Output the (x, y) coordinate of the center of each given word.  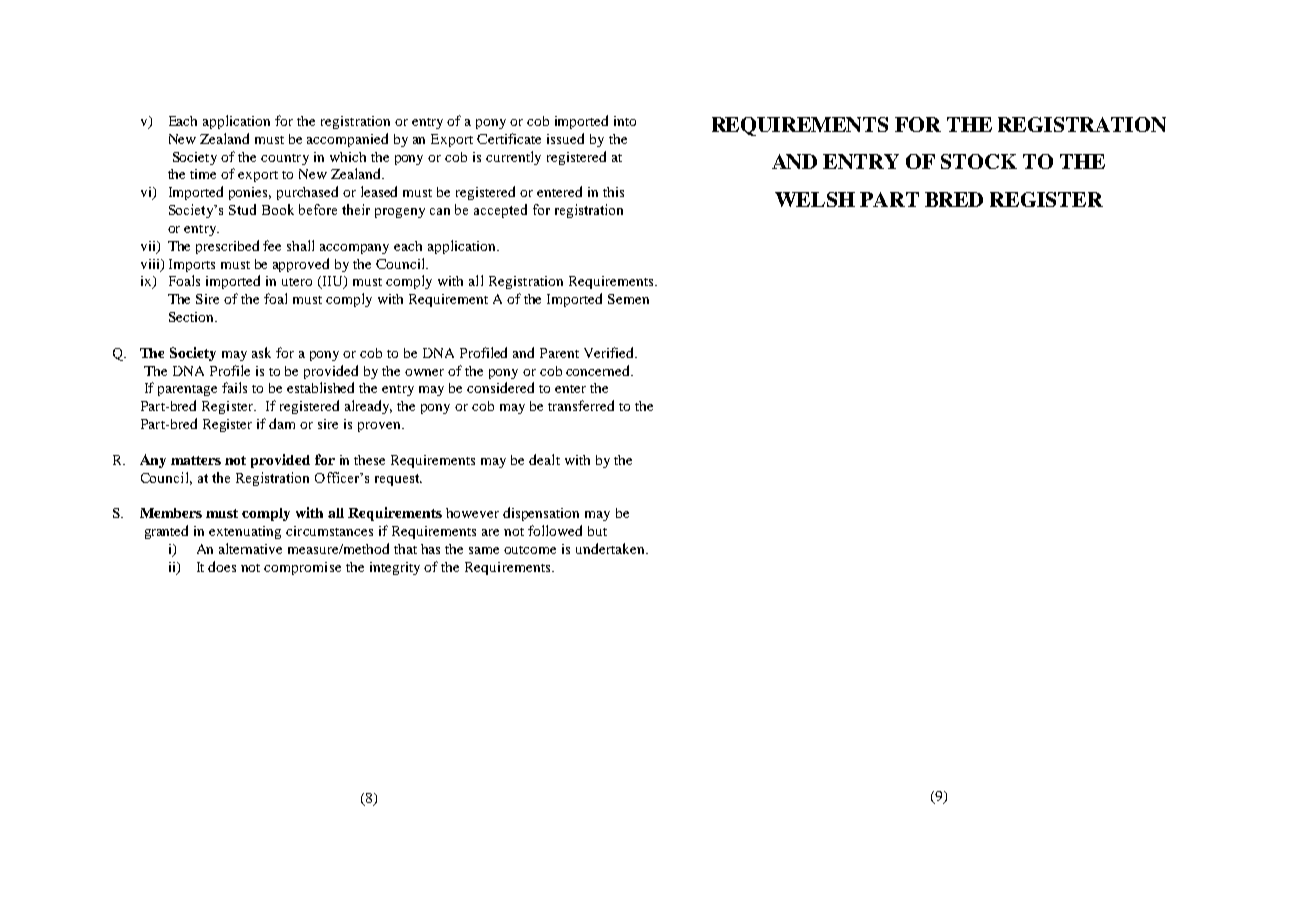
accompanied (347, 140)
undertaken (611, 548)
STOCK (979, 161)
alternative (250, 548)
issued (565, 138)
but (597, 531)
